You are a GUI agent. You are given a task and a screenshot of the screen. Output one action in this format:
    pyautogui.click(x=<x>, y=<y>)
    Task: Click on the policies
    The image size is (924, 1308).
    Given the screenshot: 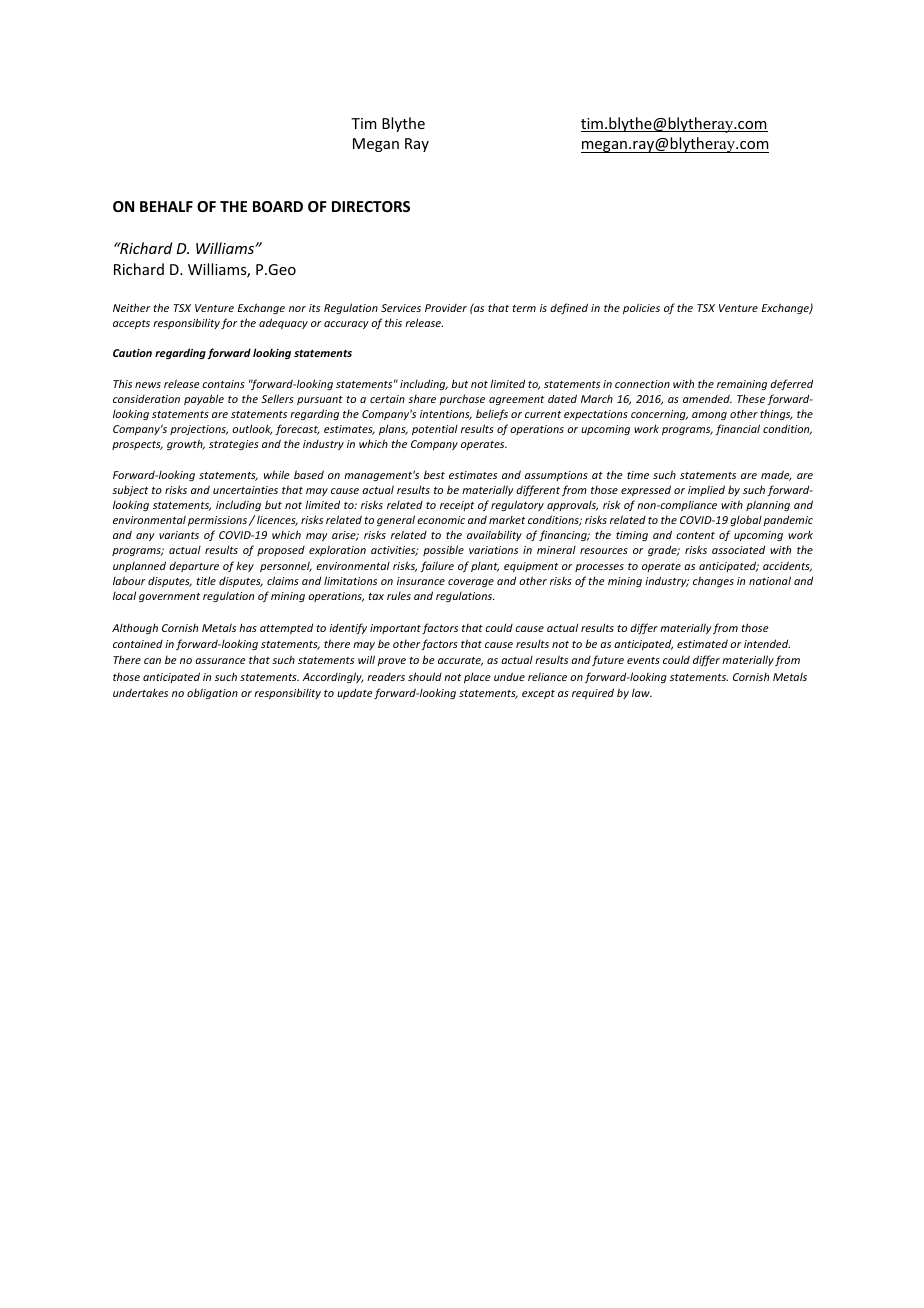 What is the action you would take?
    pyautogui.click(x=641, y=308)
